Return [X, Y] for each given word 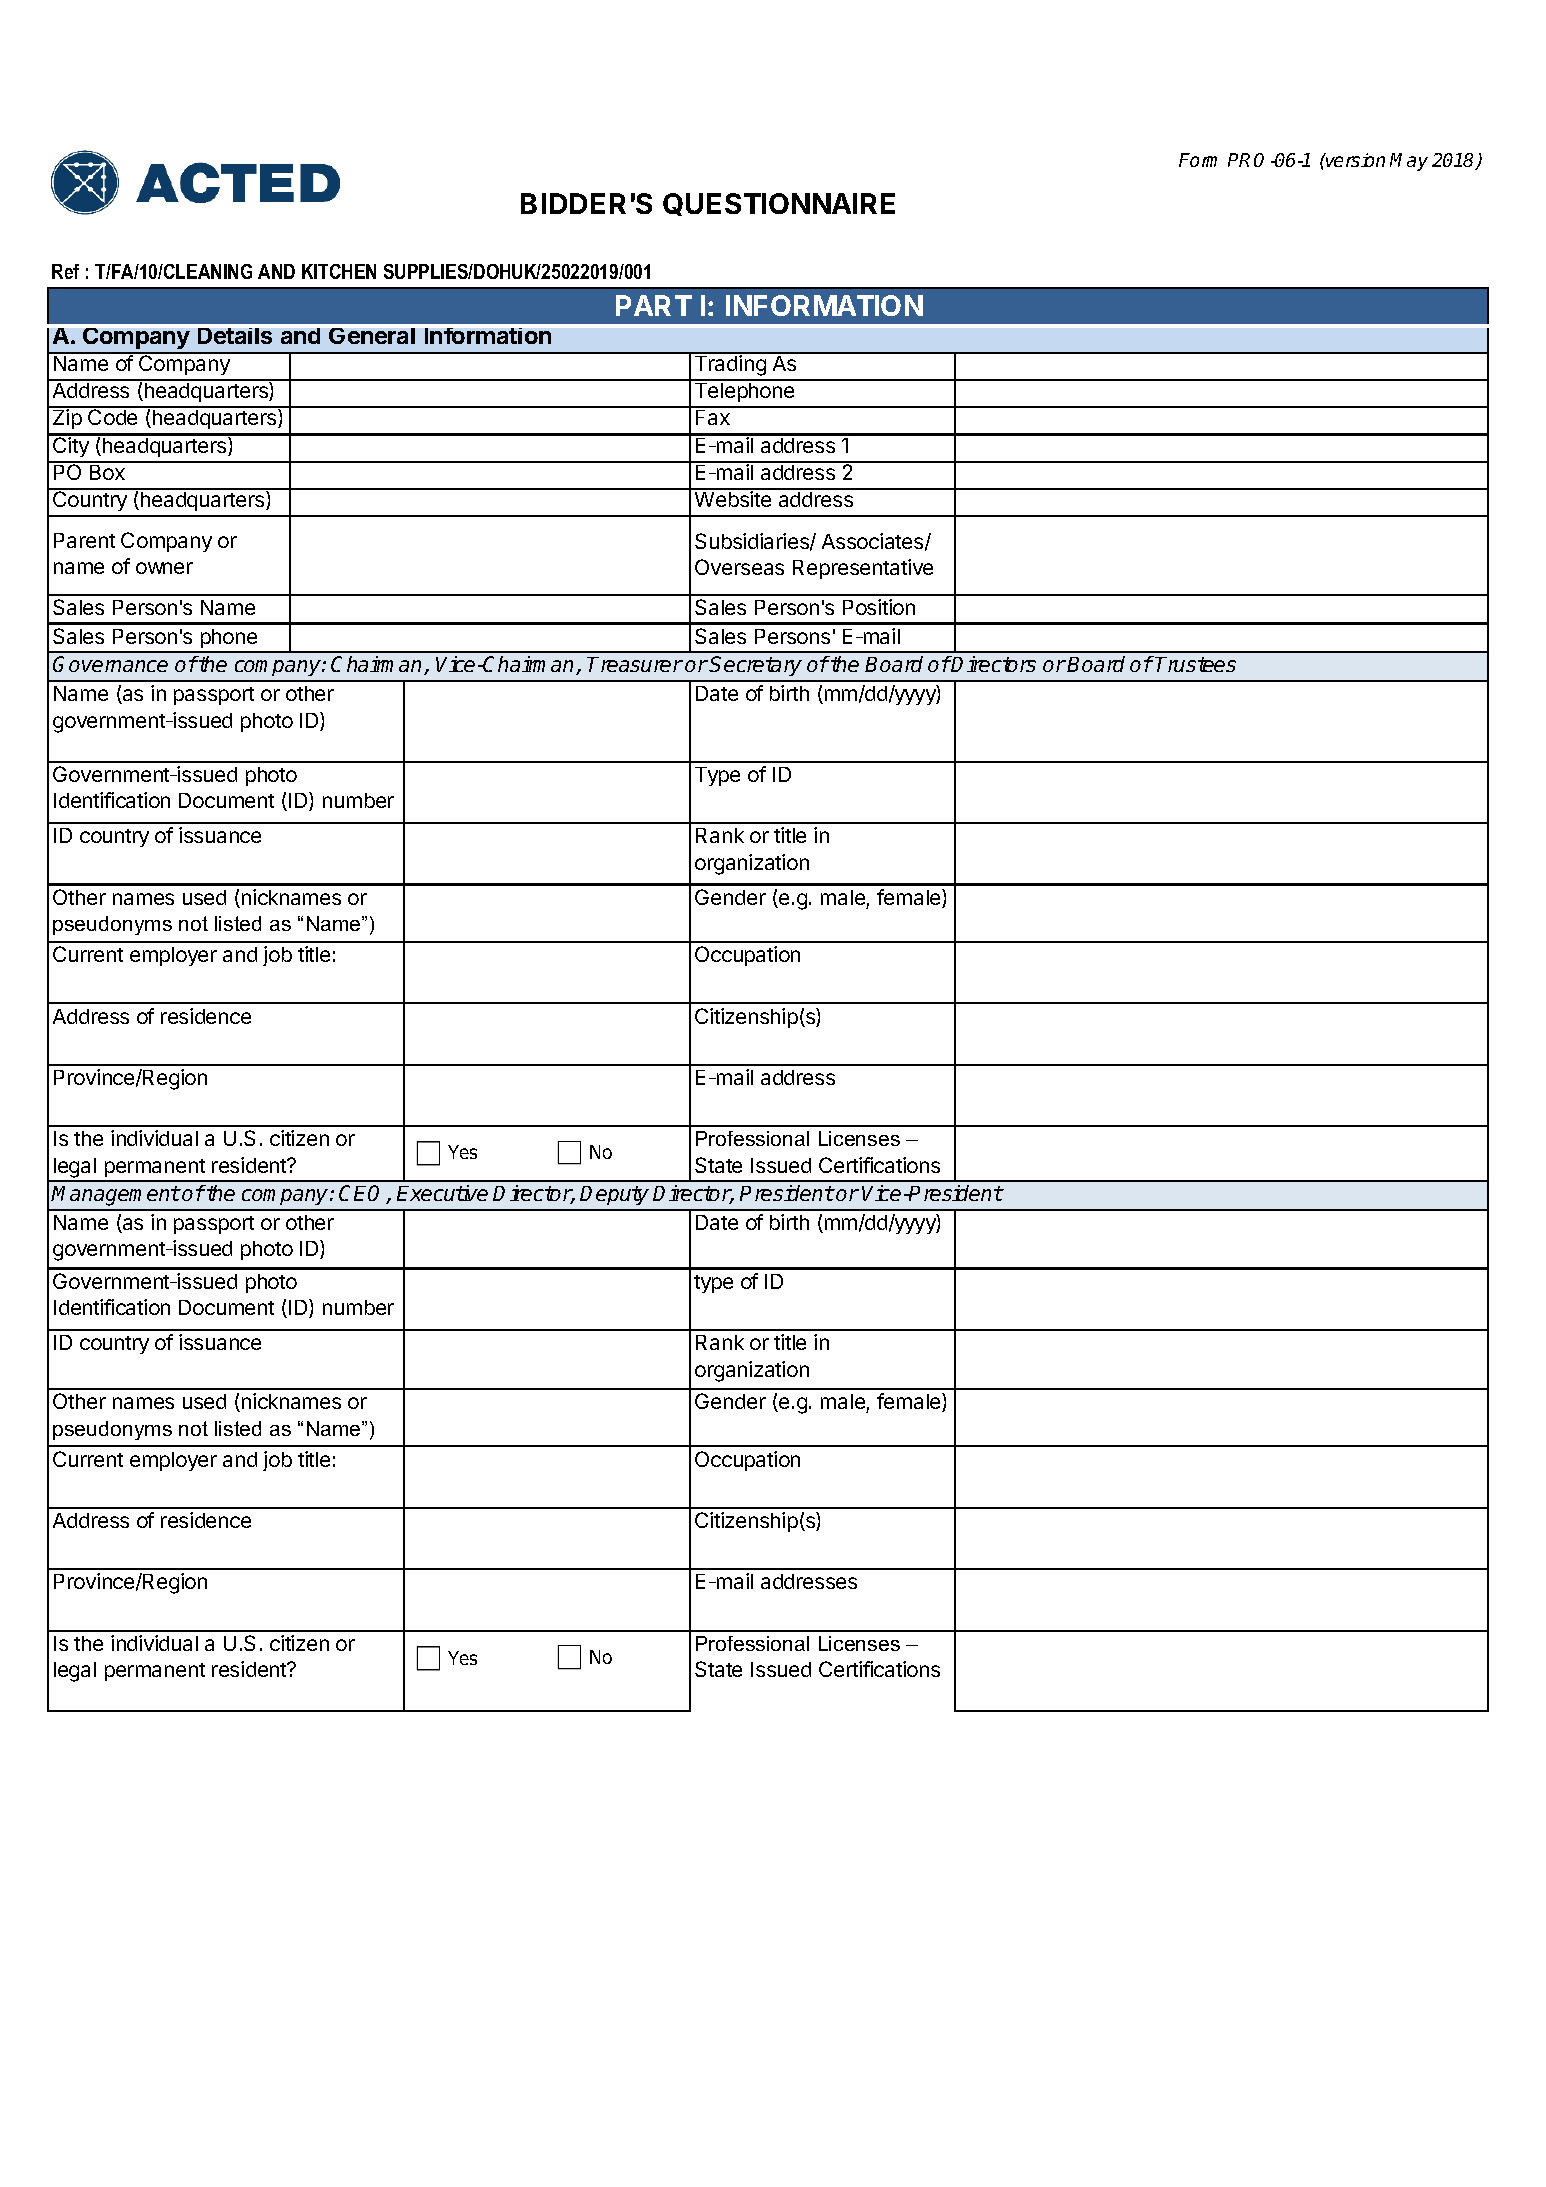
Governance [110, 664]
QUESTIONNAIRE [779, 204]
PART [654, 305]
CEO [363, 1194]
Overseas [739, 567]
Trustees [1195, 664]
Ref [65, 271]
